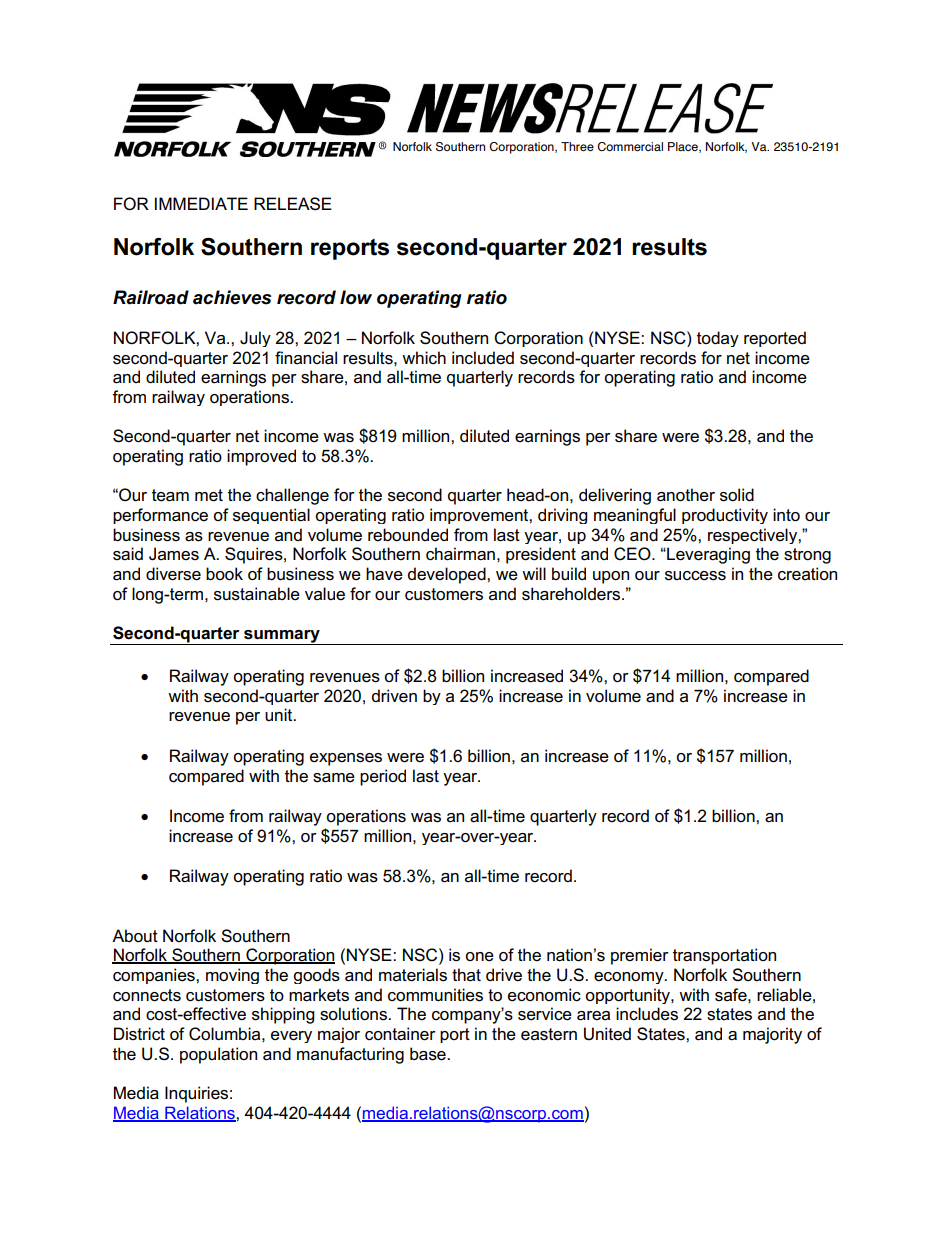  What do you see at coordinates (429, 1054) in the screenshot?
I see `base` at bounding box center [429, 1054].
